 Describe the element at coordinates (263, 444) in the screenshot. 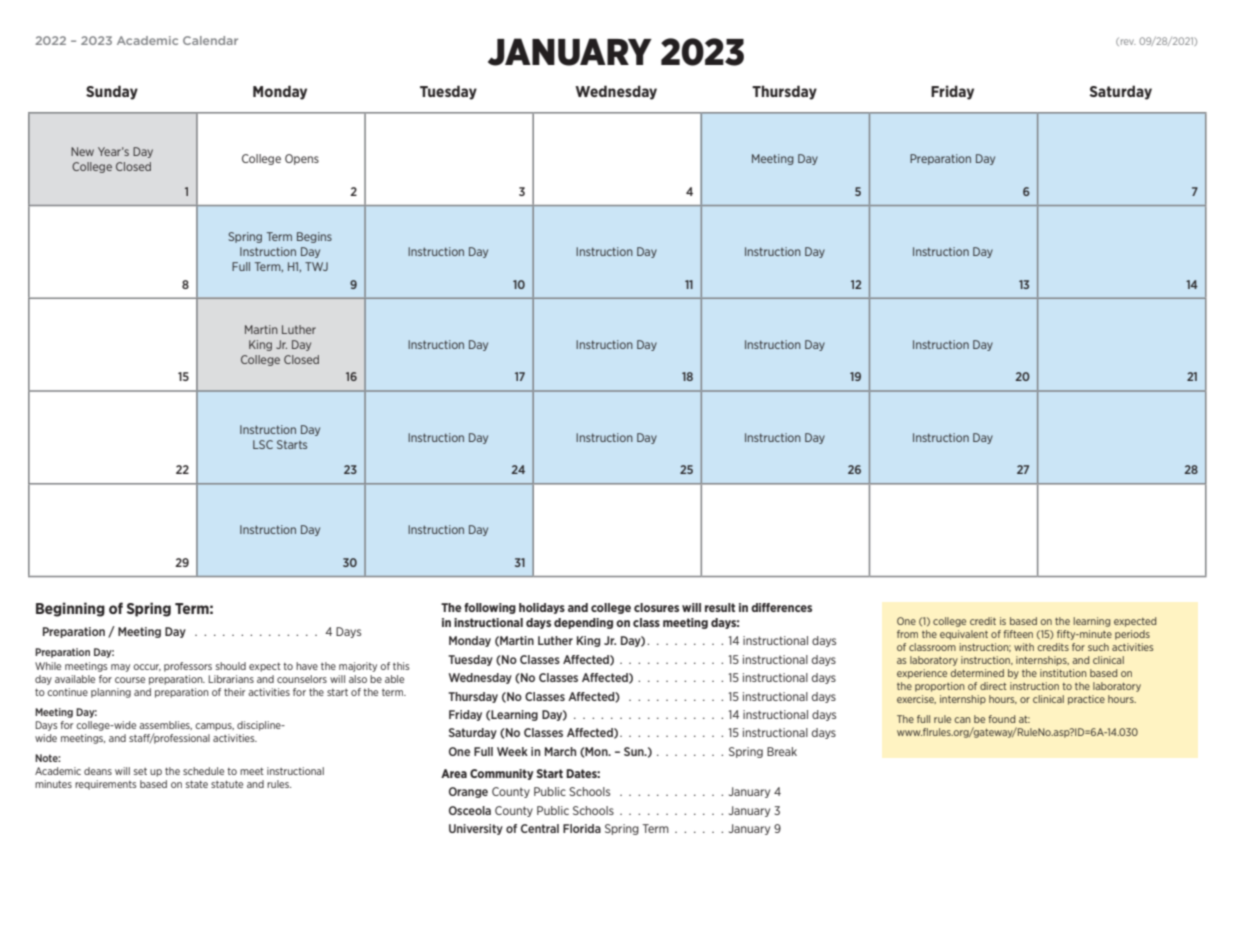

I see `LSC` at that location.
